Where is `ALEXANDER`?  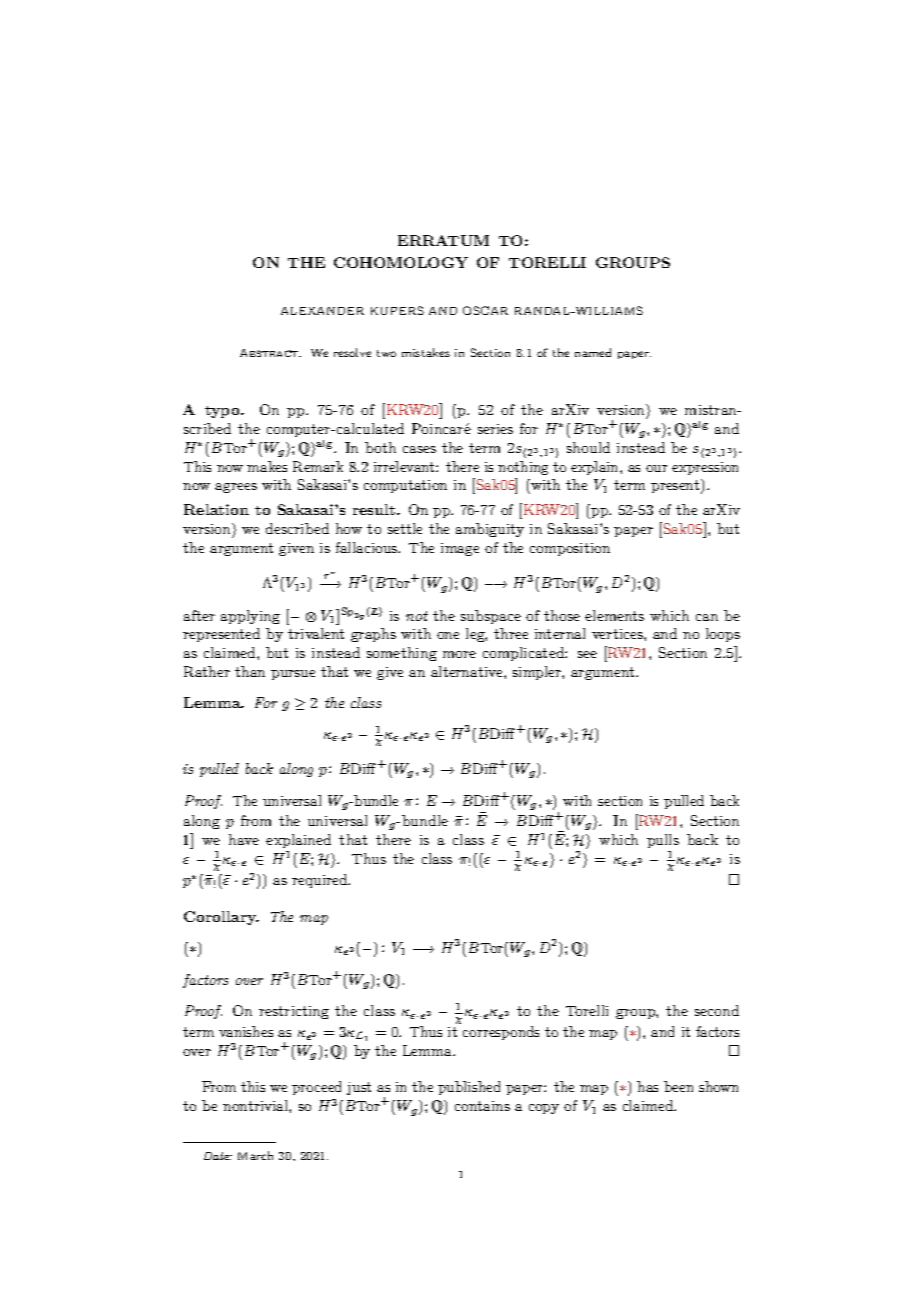
ALEXANDER is located at coordinates (322, 311).
